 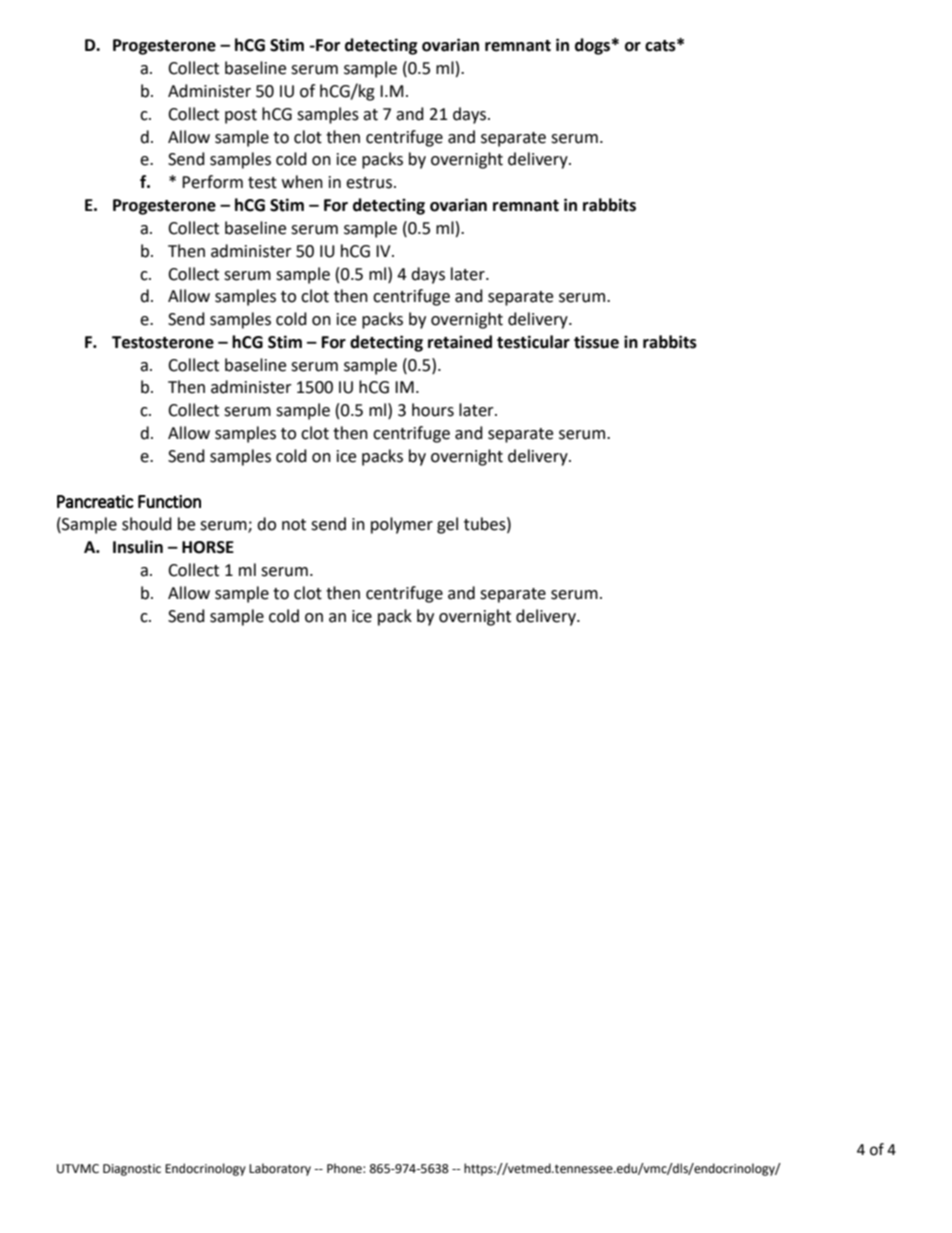 What do you see at coordinates (212, 182) in the screenshot?
I see `Perform` at bounding box center [212, 182].
